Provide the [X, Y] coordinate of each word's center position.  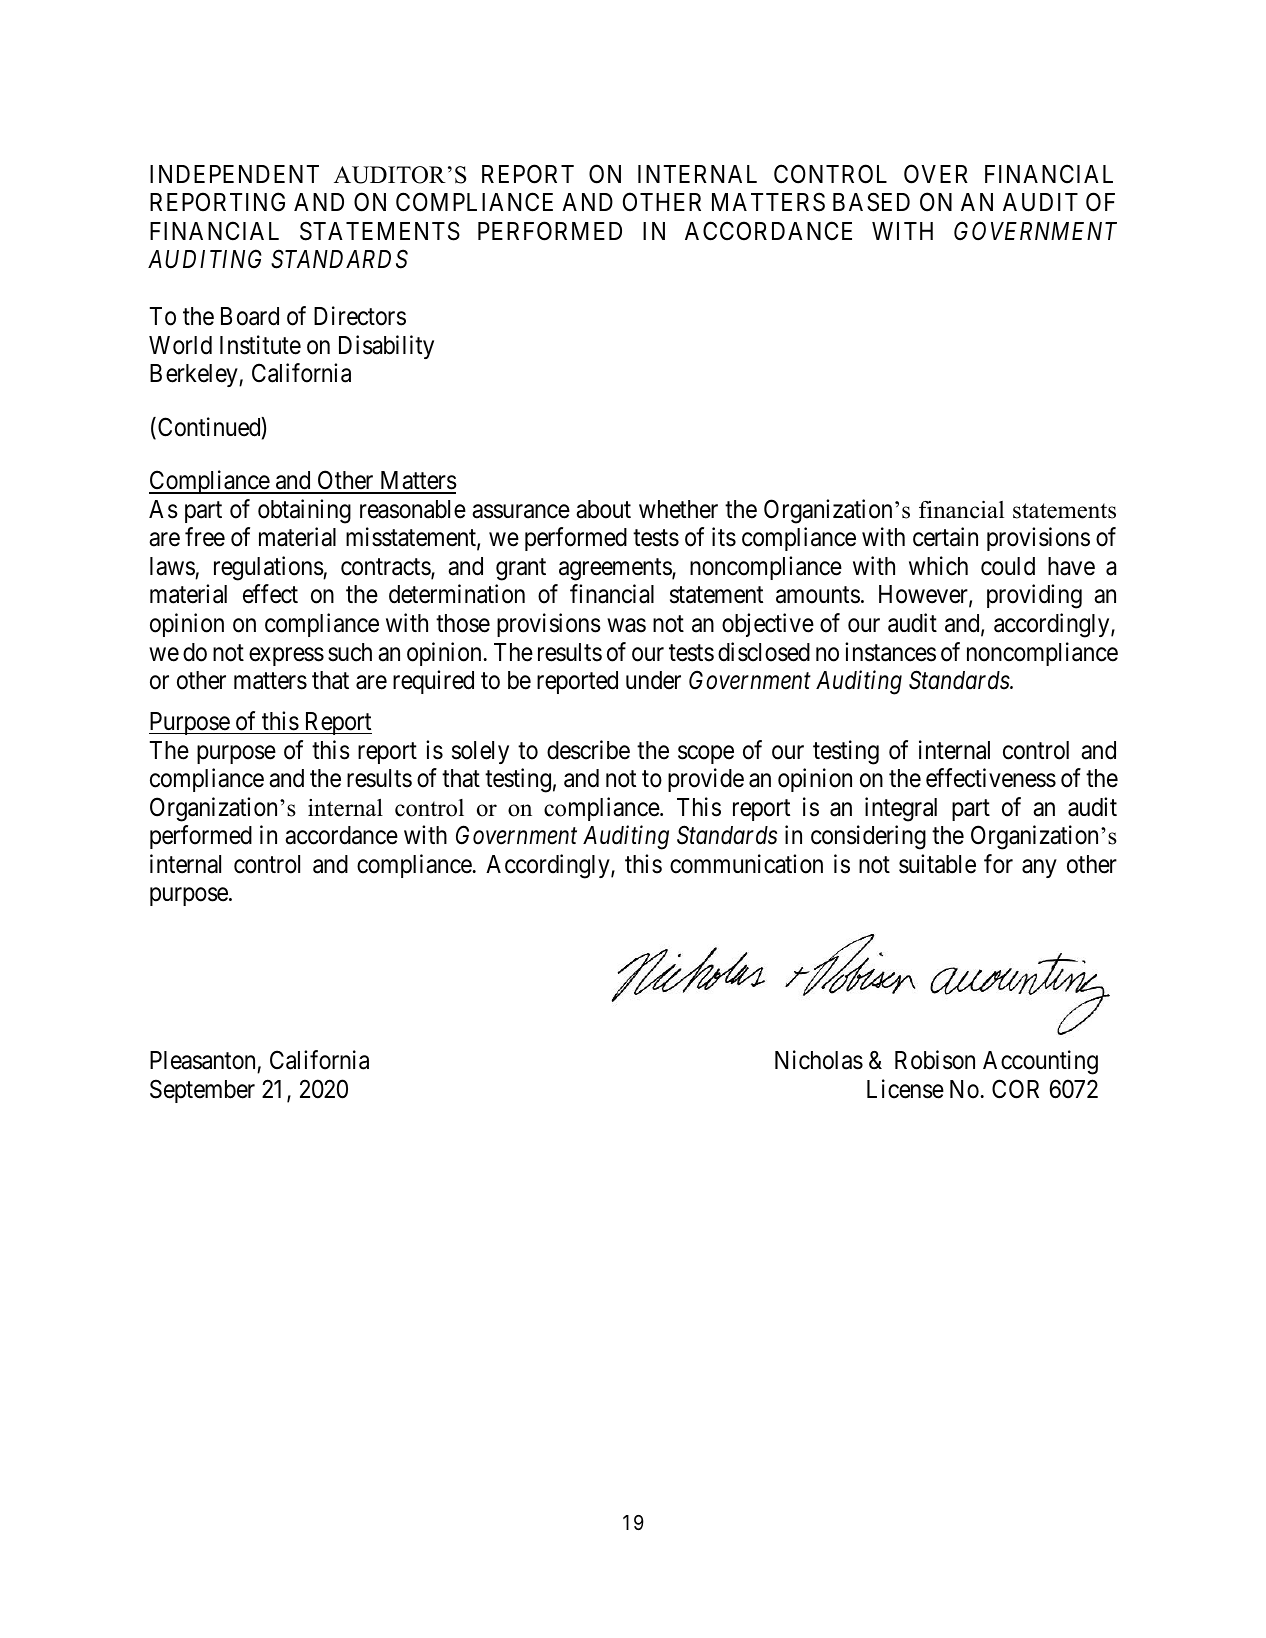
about [603, 509]
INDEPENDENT [234, 174]
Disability [386, 347]
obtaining [304, 511]
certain [945, 537]
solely [480, 752]
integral [901, 809]
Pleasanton [204, 1062]
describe [588, 750]
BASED [871, 202]
